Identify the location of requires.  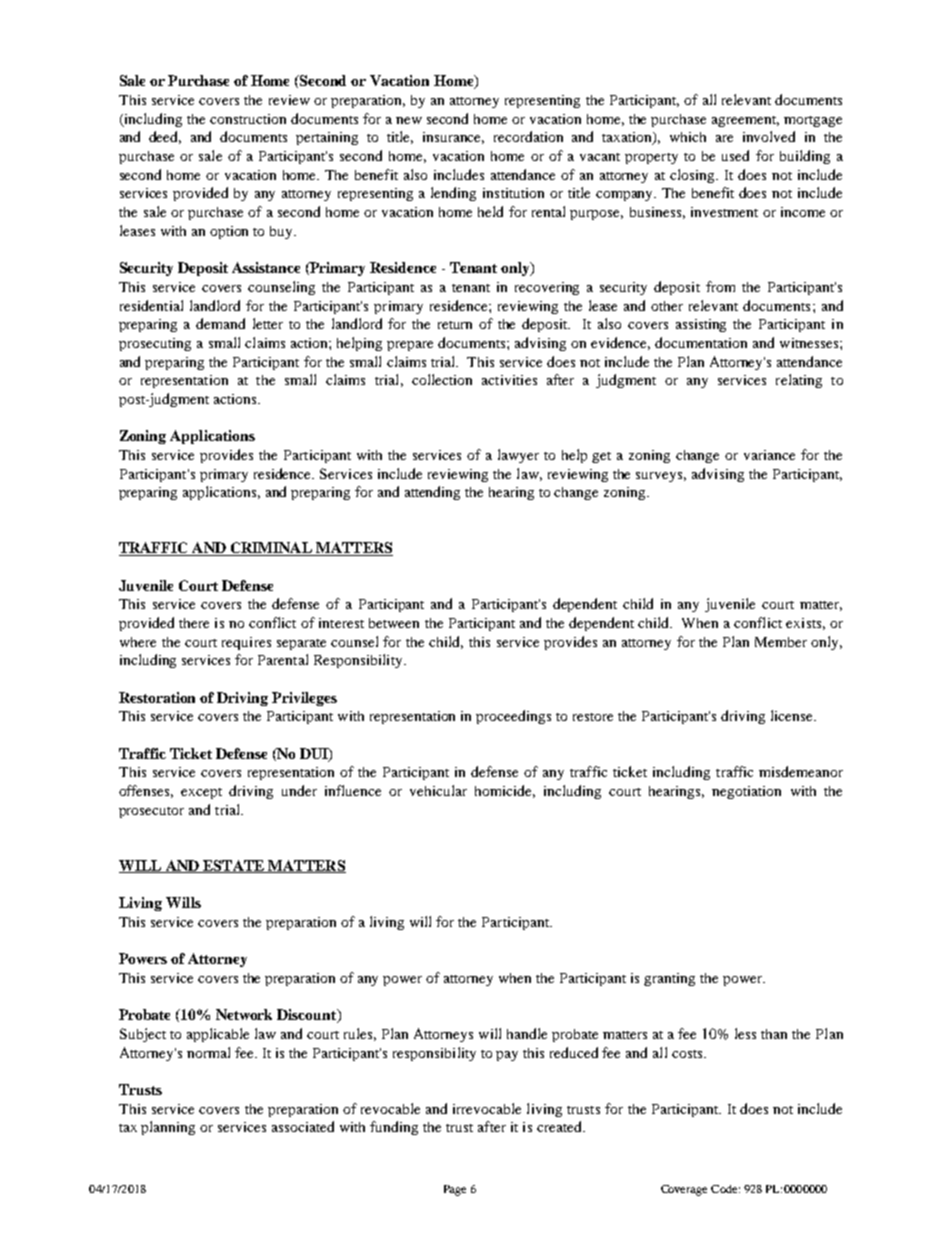
(246, 643).
